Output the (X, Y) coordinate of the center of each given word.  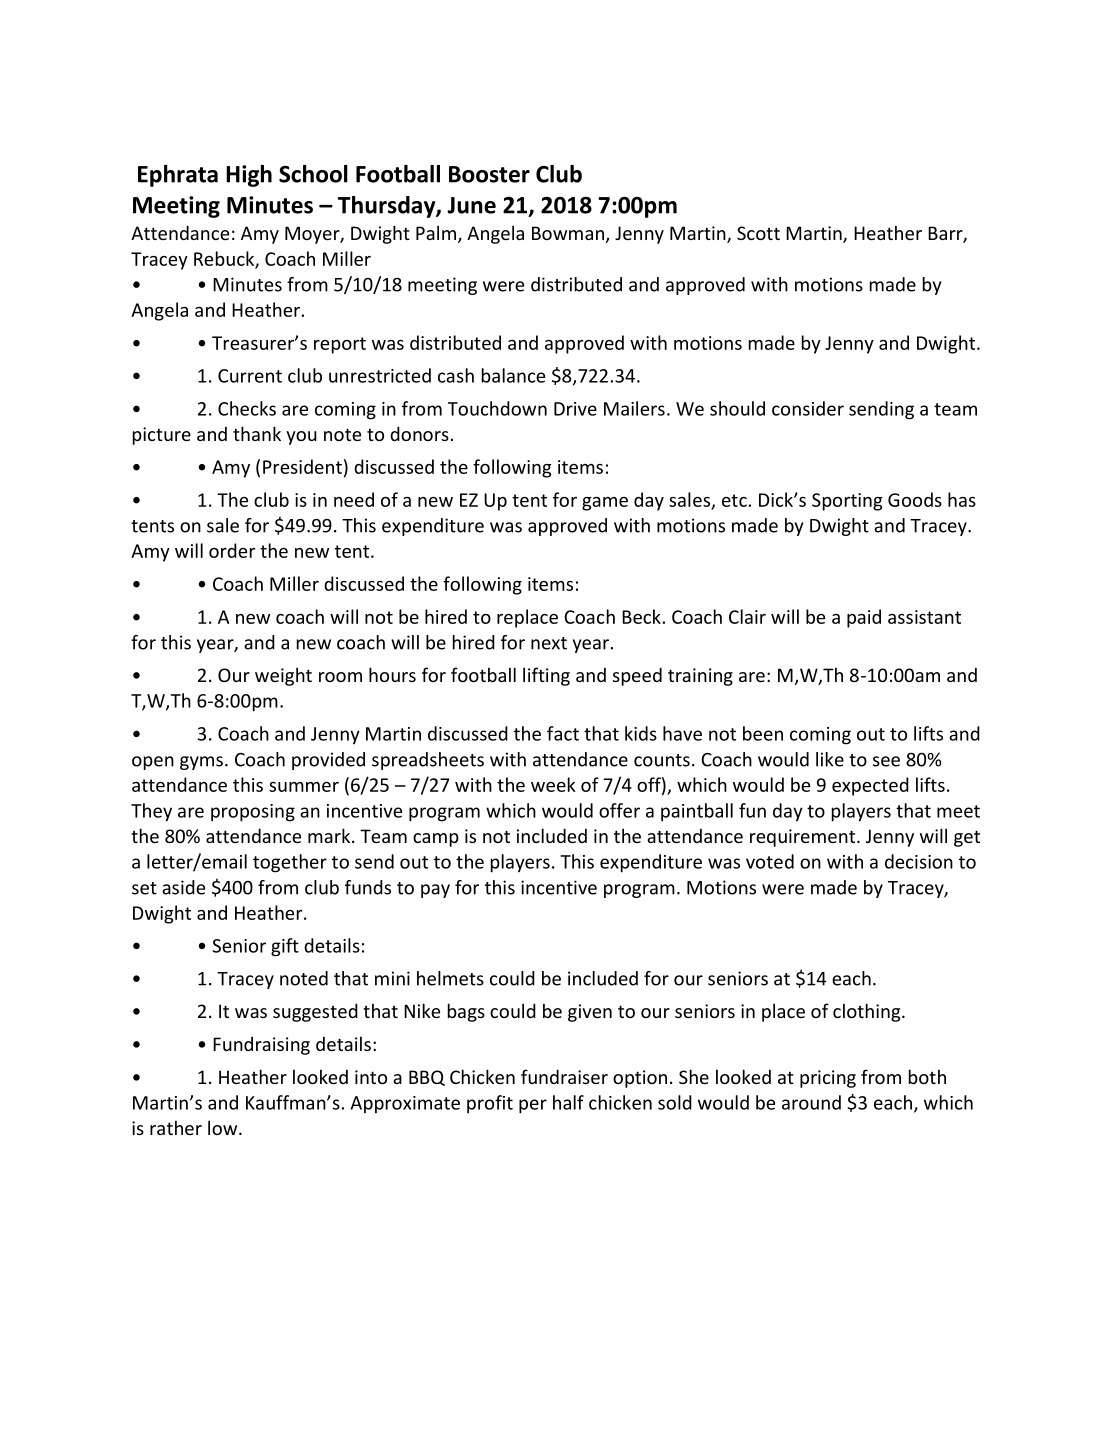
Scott (758, 233)
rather (176, 1127)
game (605, 504)
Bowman (568, 233)
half (568, 1102)
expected (870, 786)
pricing (828, 1079)
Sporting (847, 502)
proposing (253, 813)
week (553, 784)
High (249, 176)
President (302, 466)
